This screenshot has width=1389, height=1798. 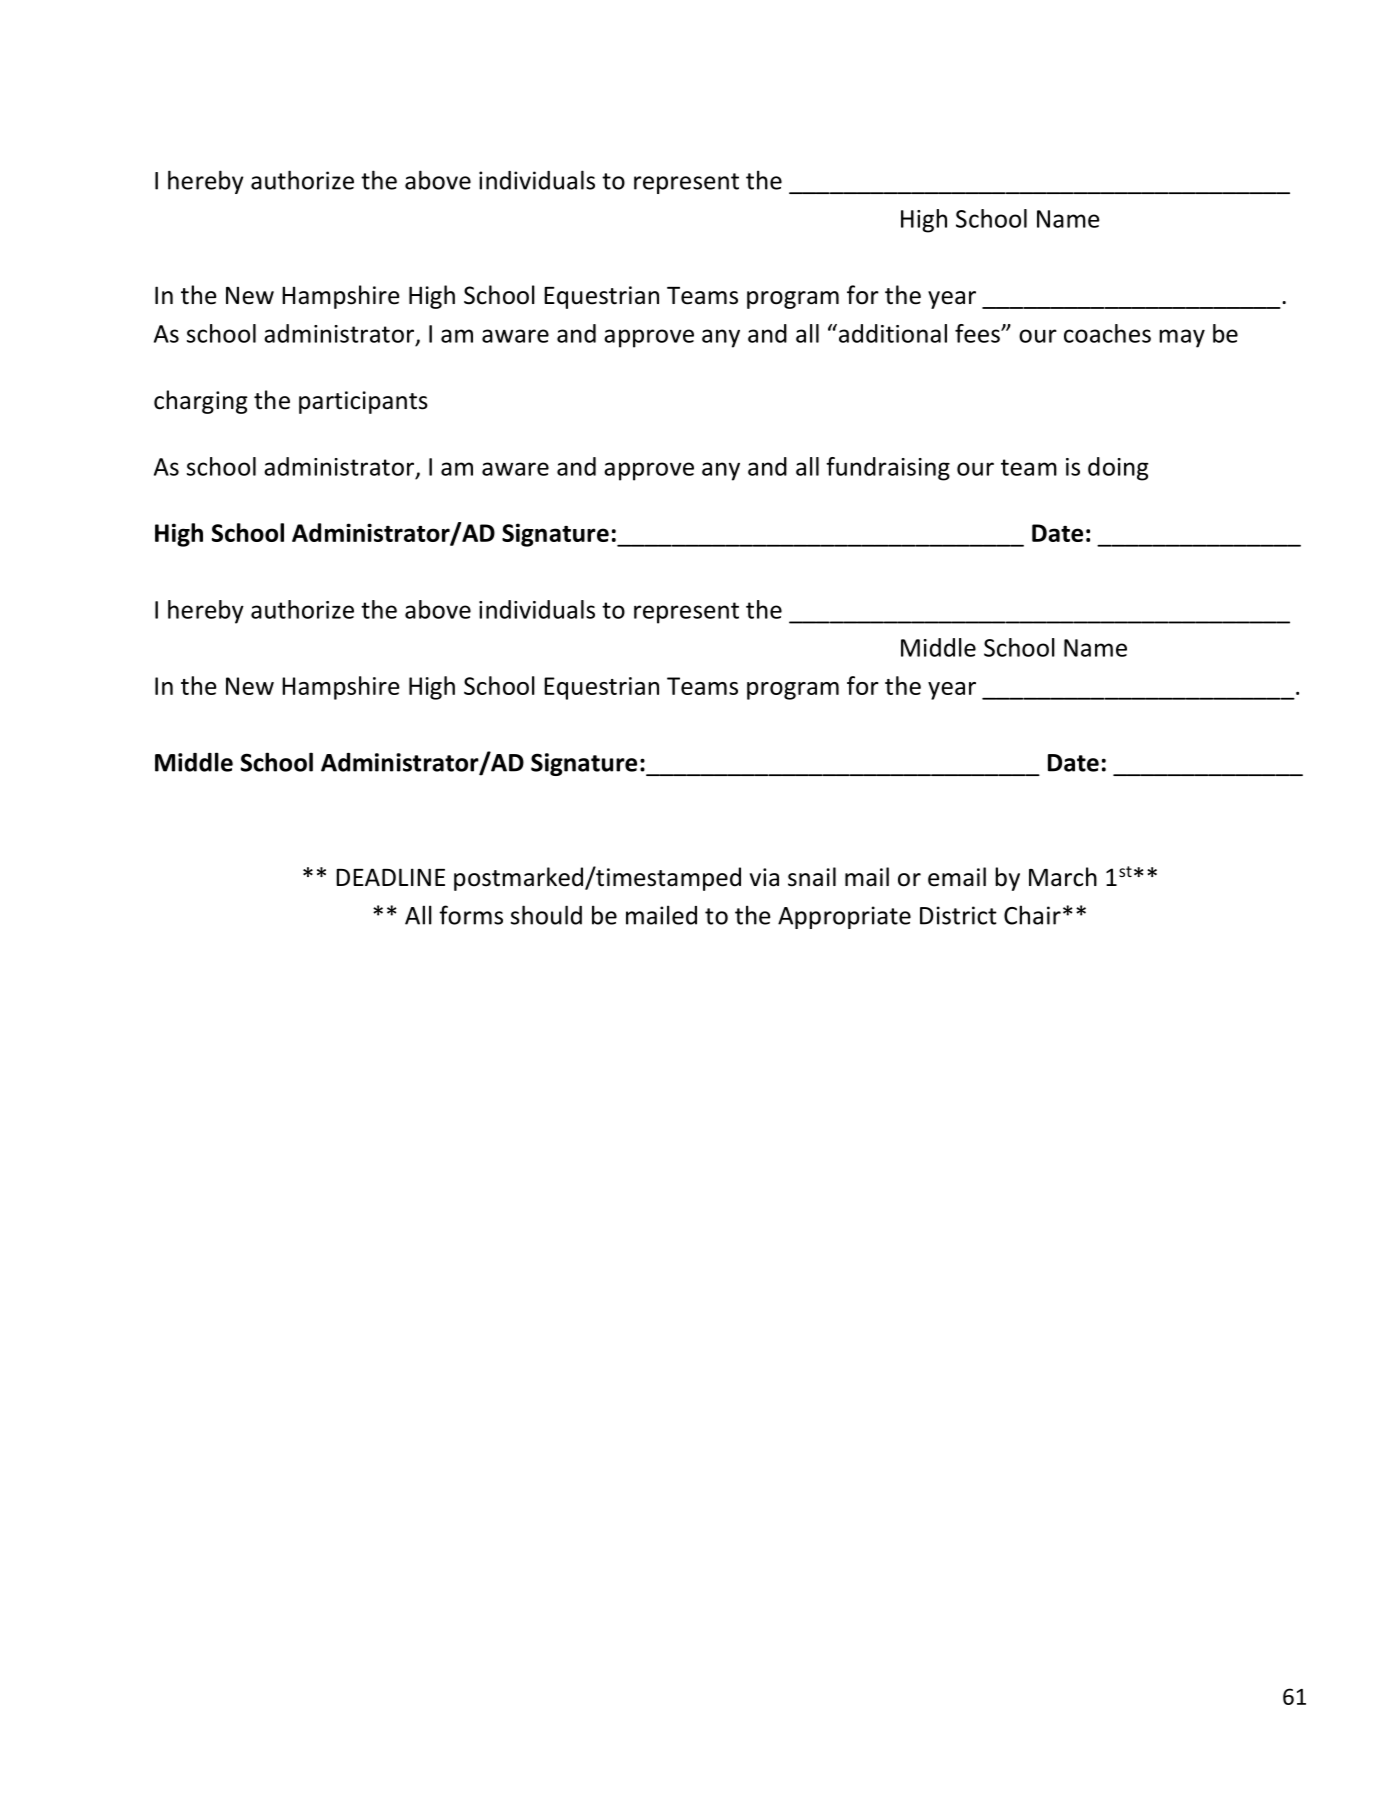 What do you see at coordinates (546, 915) in the screenshot?
I see `should` at bounding box center [546, 915].
